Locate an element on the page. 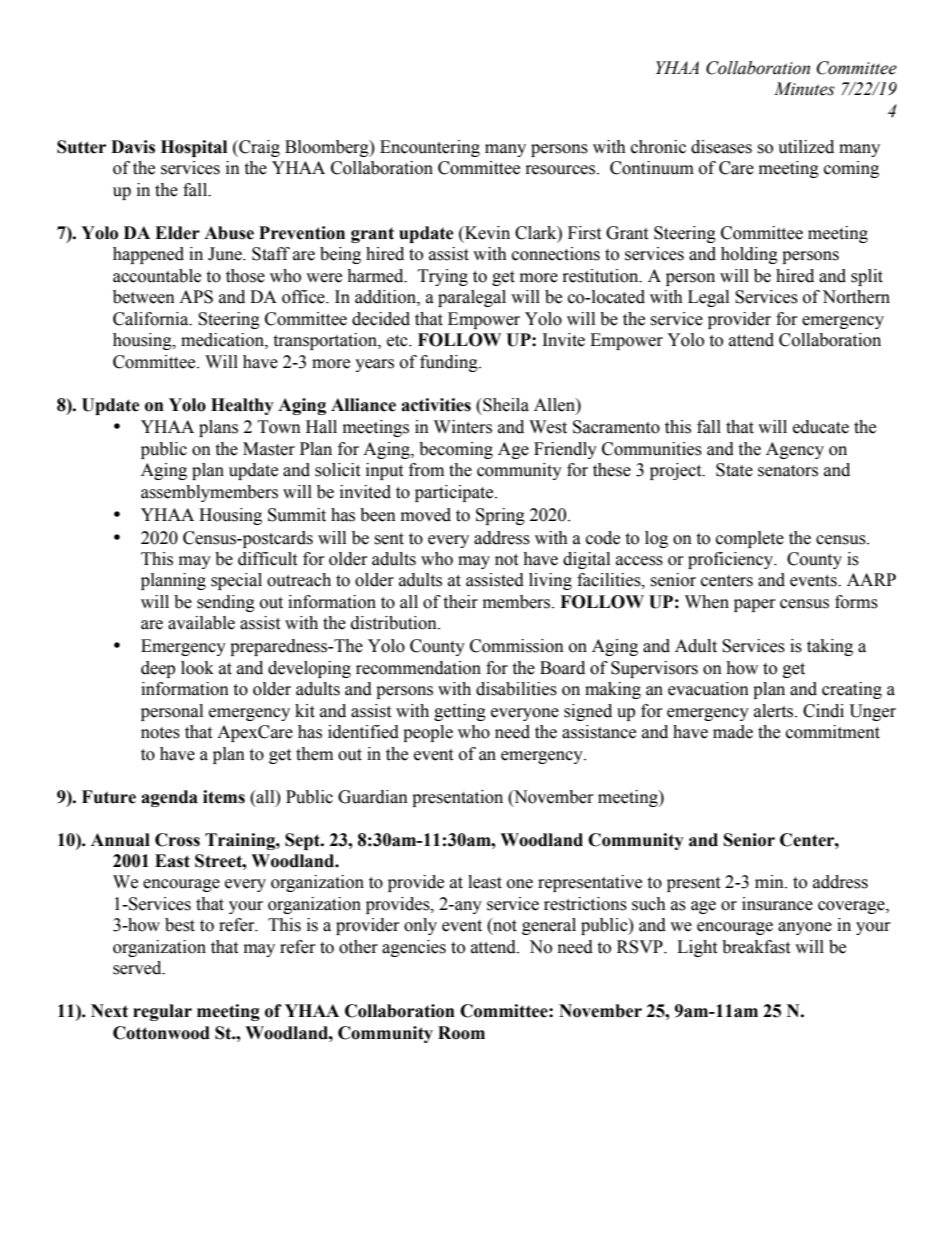 This document has width=952, height=1233. regular is located at coordinates (162, 1012).
